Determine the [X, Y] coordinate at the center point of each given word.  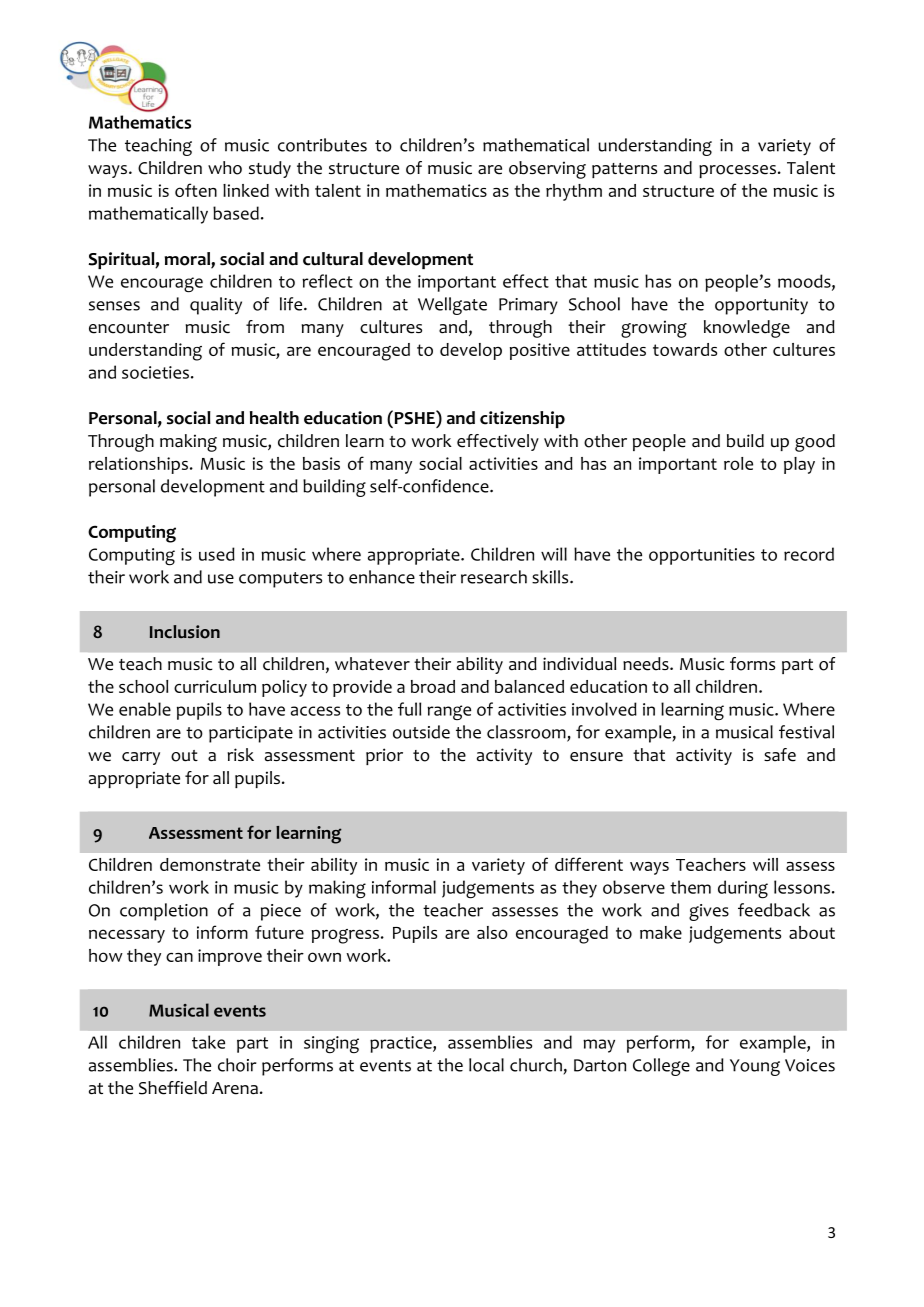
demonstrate [210, 864]
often [196, 190]
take [208, 1042]
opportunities [702, 556]
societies [155, 372]
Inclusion [185, 632]
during [743, 889]
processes [737, 171]
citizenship [522, 419]
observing [547, 170]
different [589, 864]
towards [685, 349]
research [494, 577]
